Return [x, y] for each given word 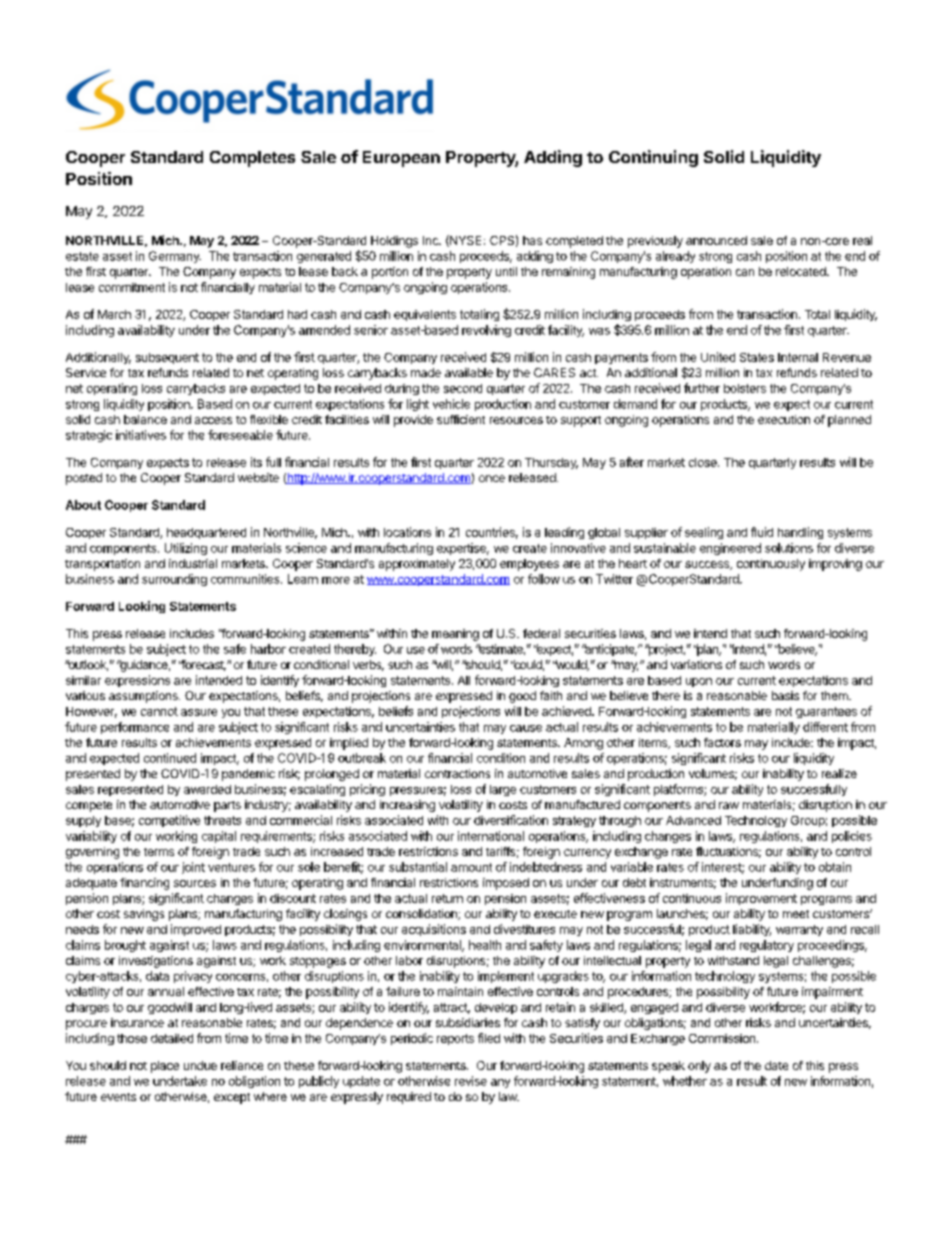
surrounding [174, 580]
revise [471, 1081]
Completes [252, 159]
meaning [455, 635]
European [401, 159]
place [165, 1067]
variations [696, 664]
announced [716, 240]
